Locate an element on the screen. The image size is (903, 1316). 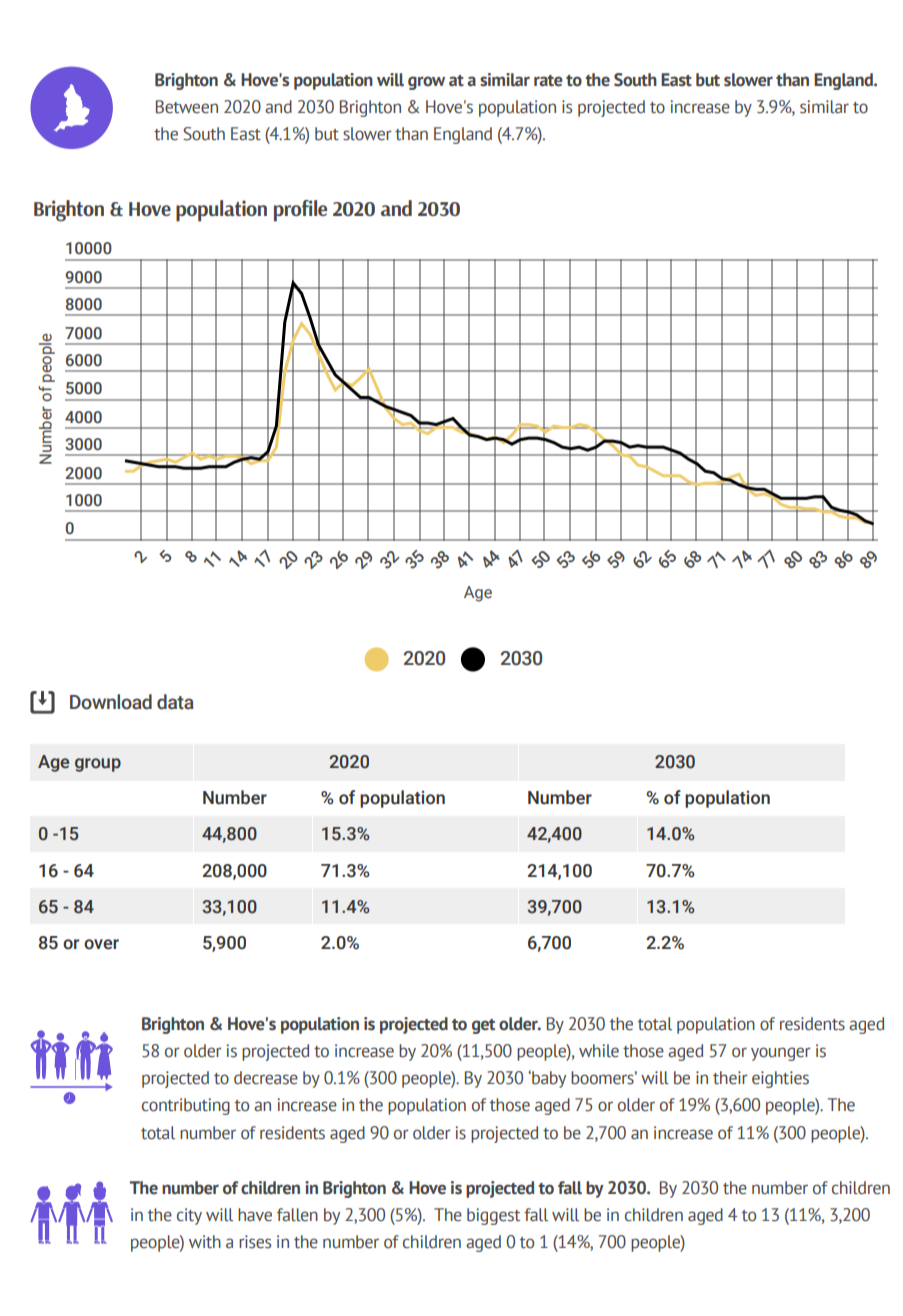
biggest is located at coordinates (493, 1216).
